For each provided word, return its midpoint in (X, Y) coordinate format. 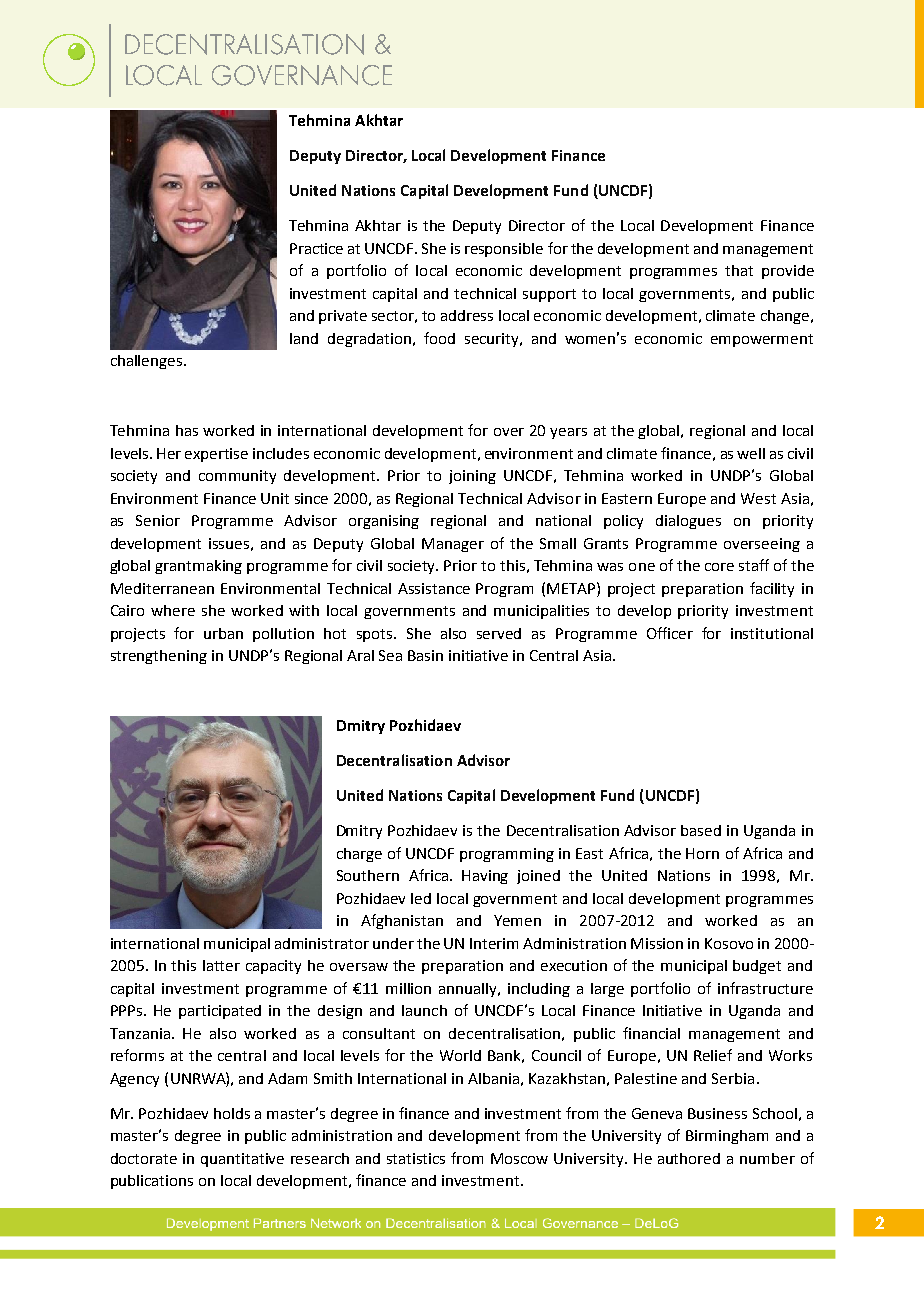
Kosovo (729, 943)
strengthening (159, 657)
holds (232, 1113)
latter (221, 965)
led (421, 898)
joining (472, 477)
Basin (425, 655)
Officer (670, 633)
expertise (216, 455)
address (467, 315)
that (739, 270)
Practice (316, 248)
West (758, 498)
